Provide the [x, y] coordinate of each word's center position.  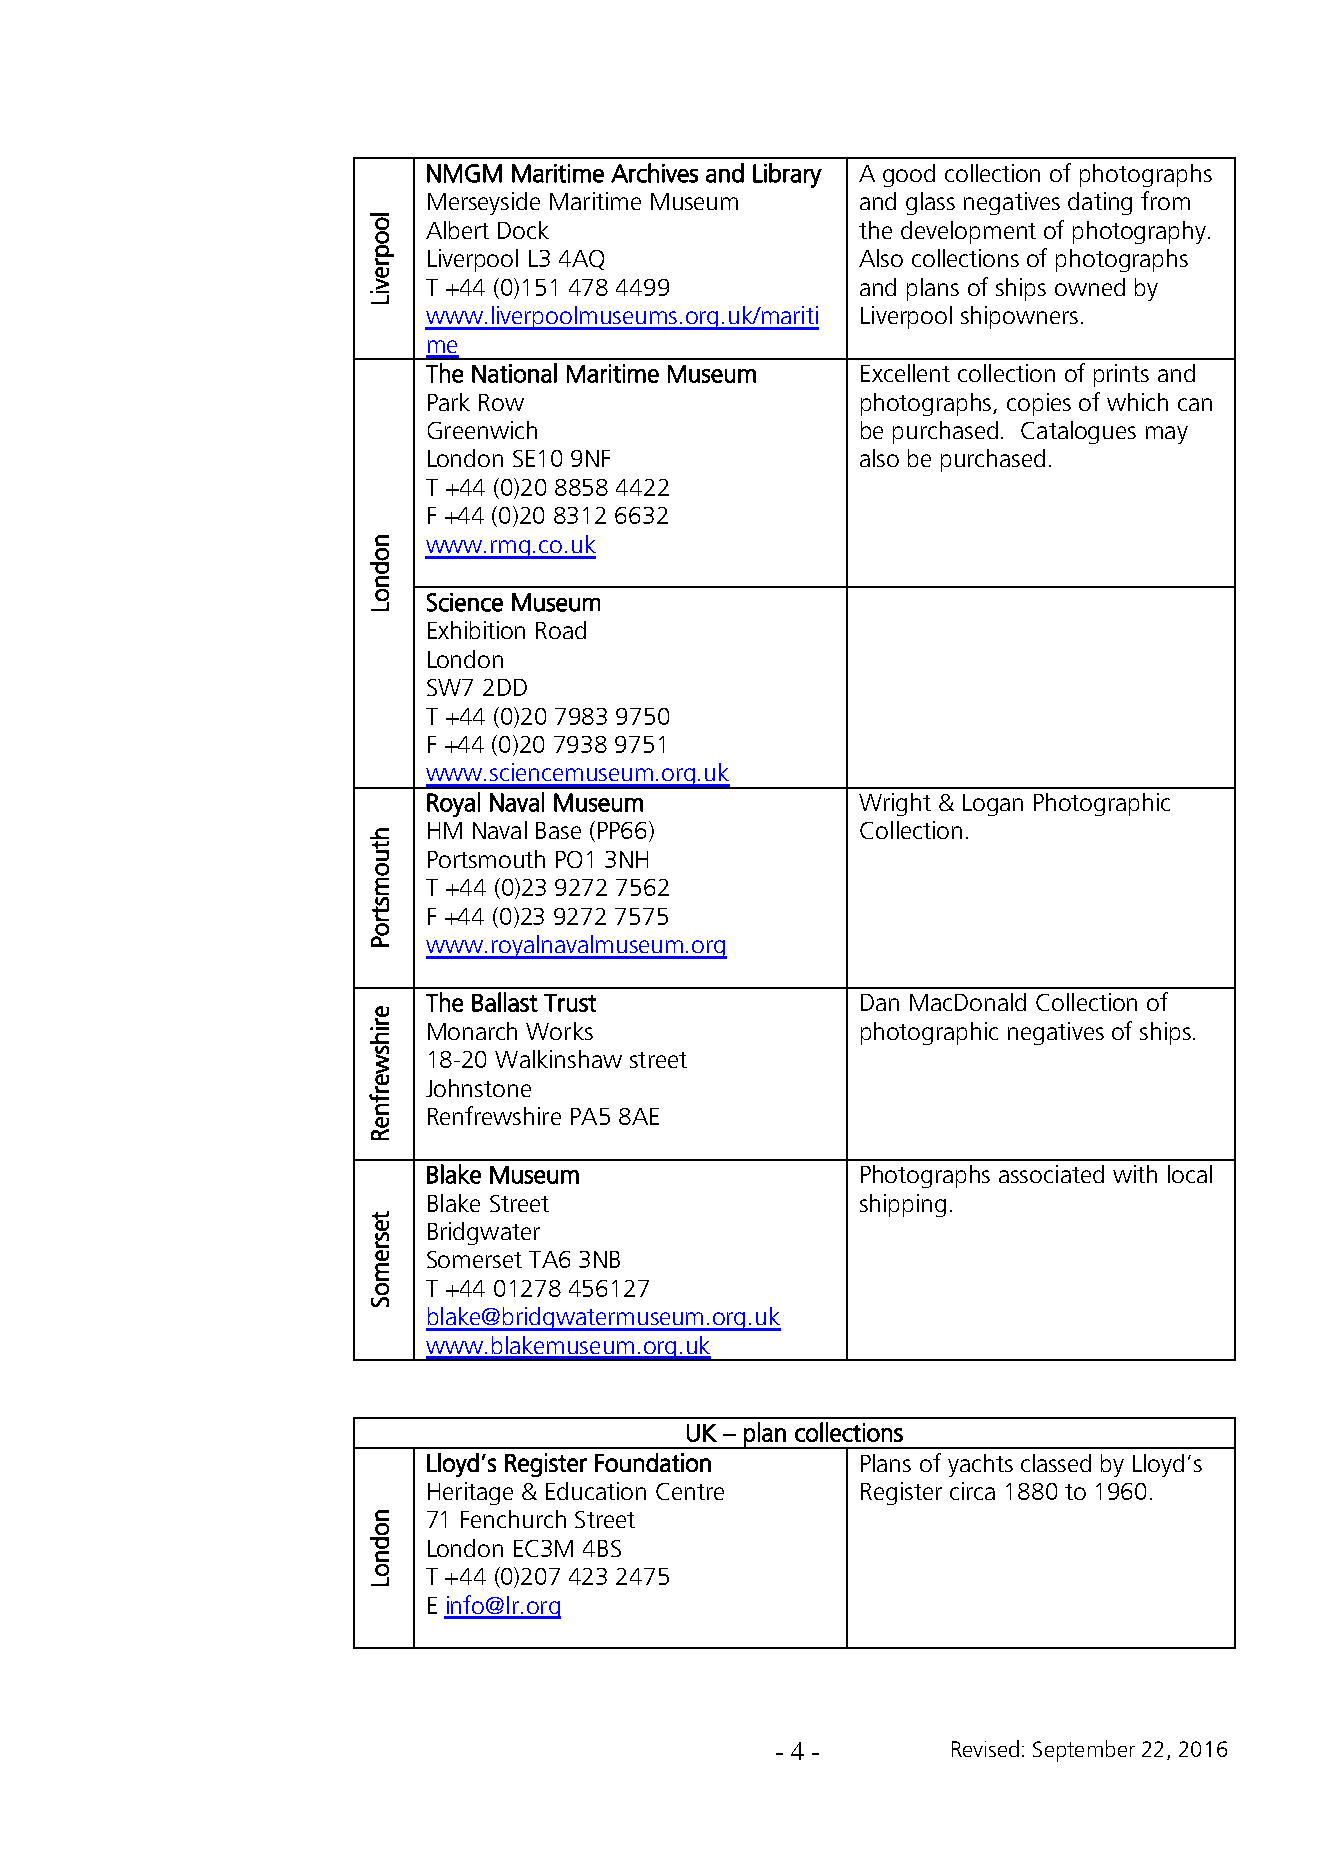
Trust [570, 1003]
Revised [985, 1748]
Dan [880, 1002]
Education [596, 1491]
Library [787, 175]
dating [1100, 203]
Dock [523, 230]
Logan [993, 805]
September [1084, 1751]
